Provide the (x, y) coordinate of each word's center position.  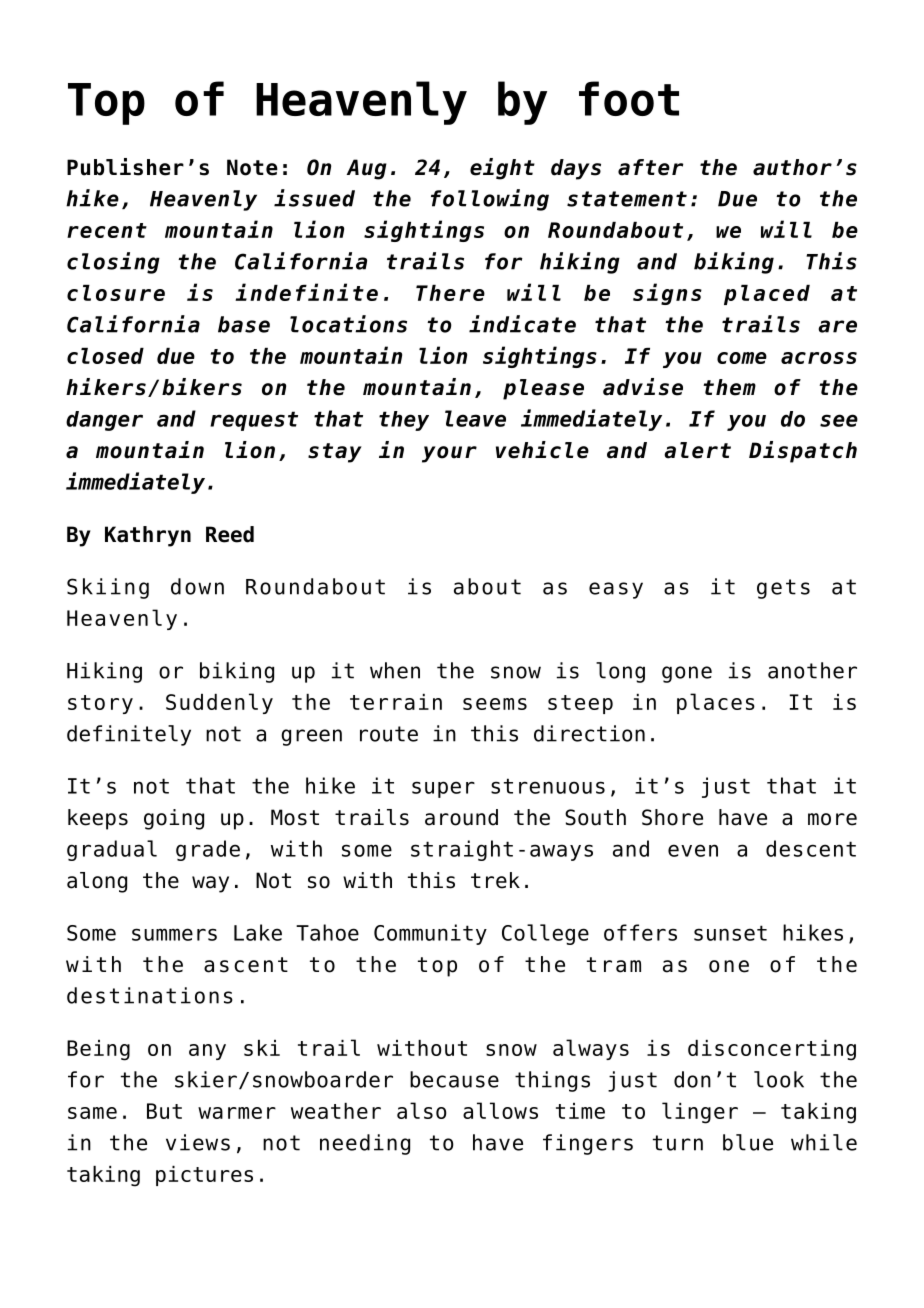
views (198, 1142)
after (650, 167)
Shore (672, 817)
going (174, 819)
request (254, 421)
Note (252, 167)
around (461, 817)
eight (502, 169)
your (449, 454)
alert (697, 450)
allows (500, 1110)
